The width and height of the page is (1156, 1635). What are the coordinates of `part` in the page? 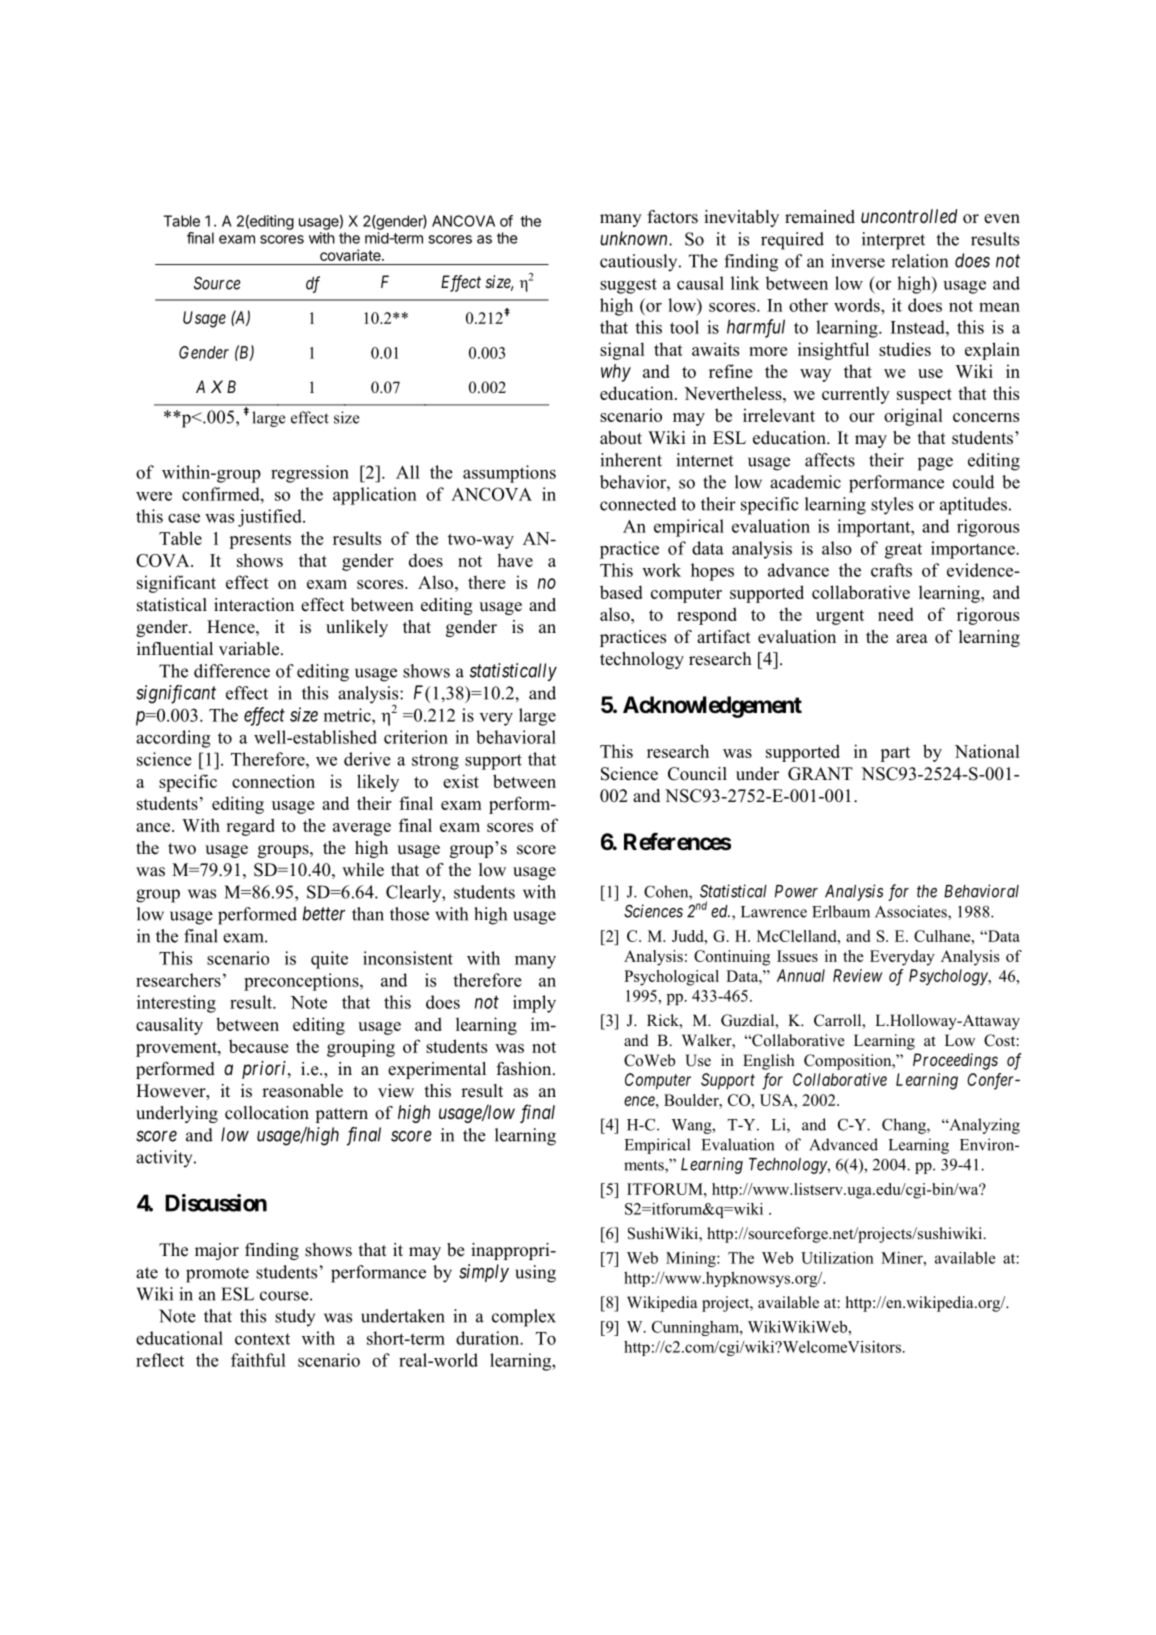 It's located at (895, 754).
